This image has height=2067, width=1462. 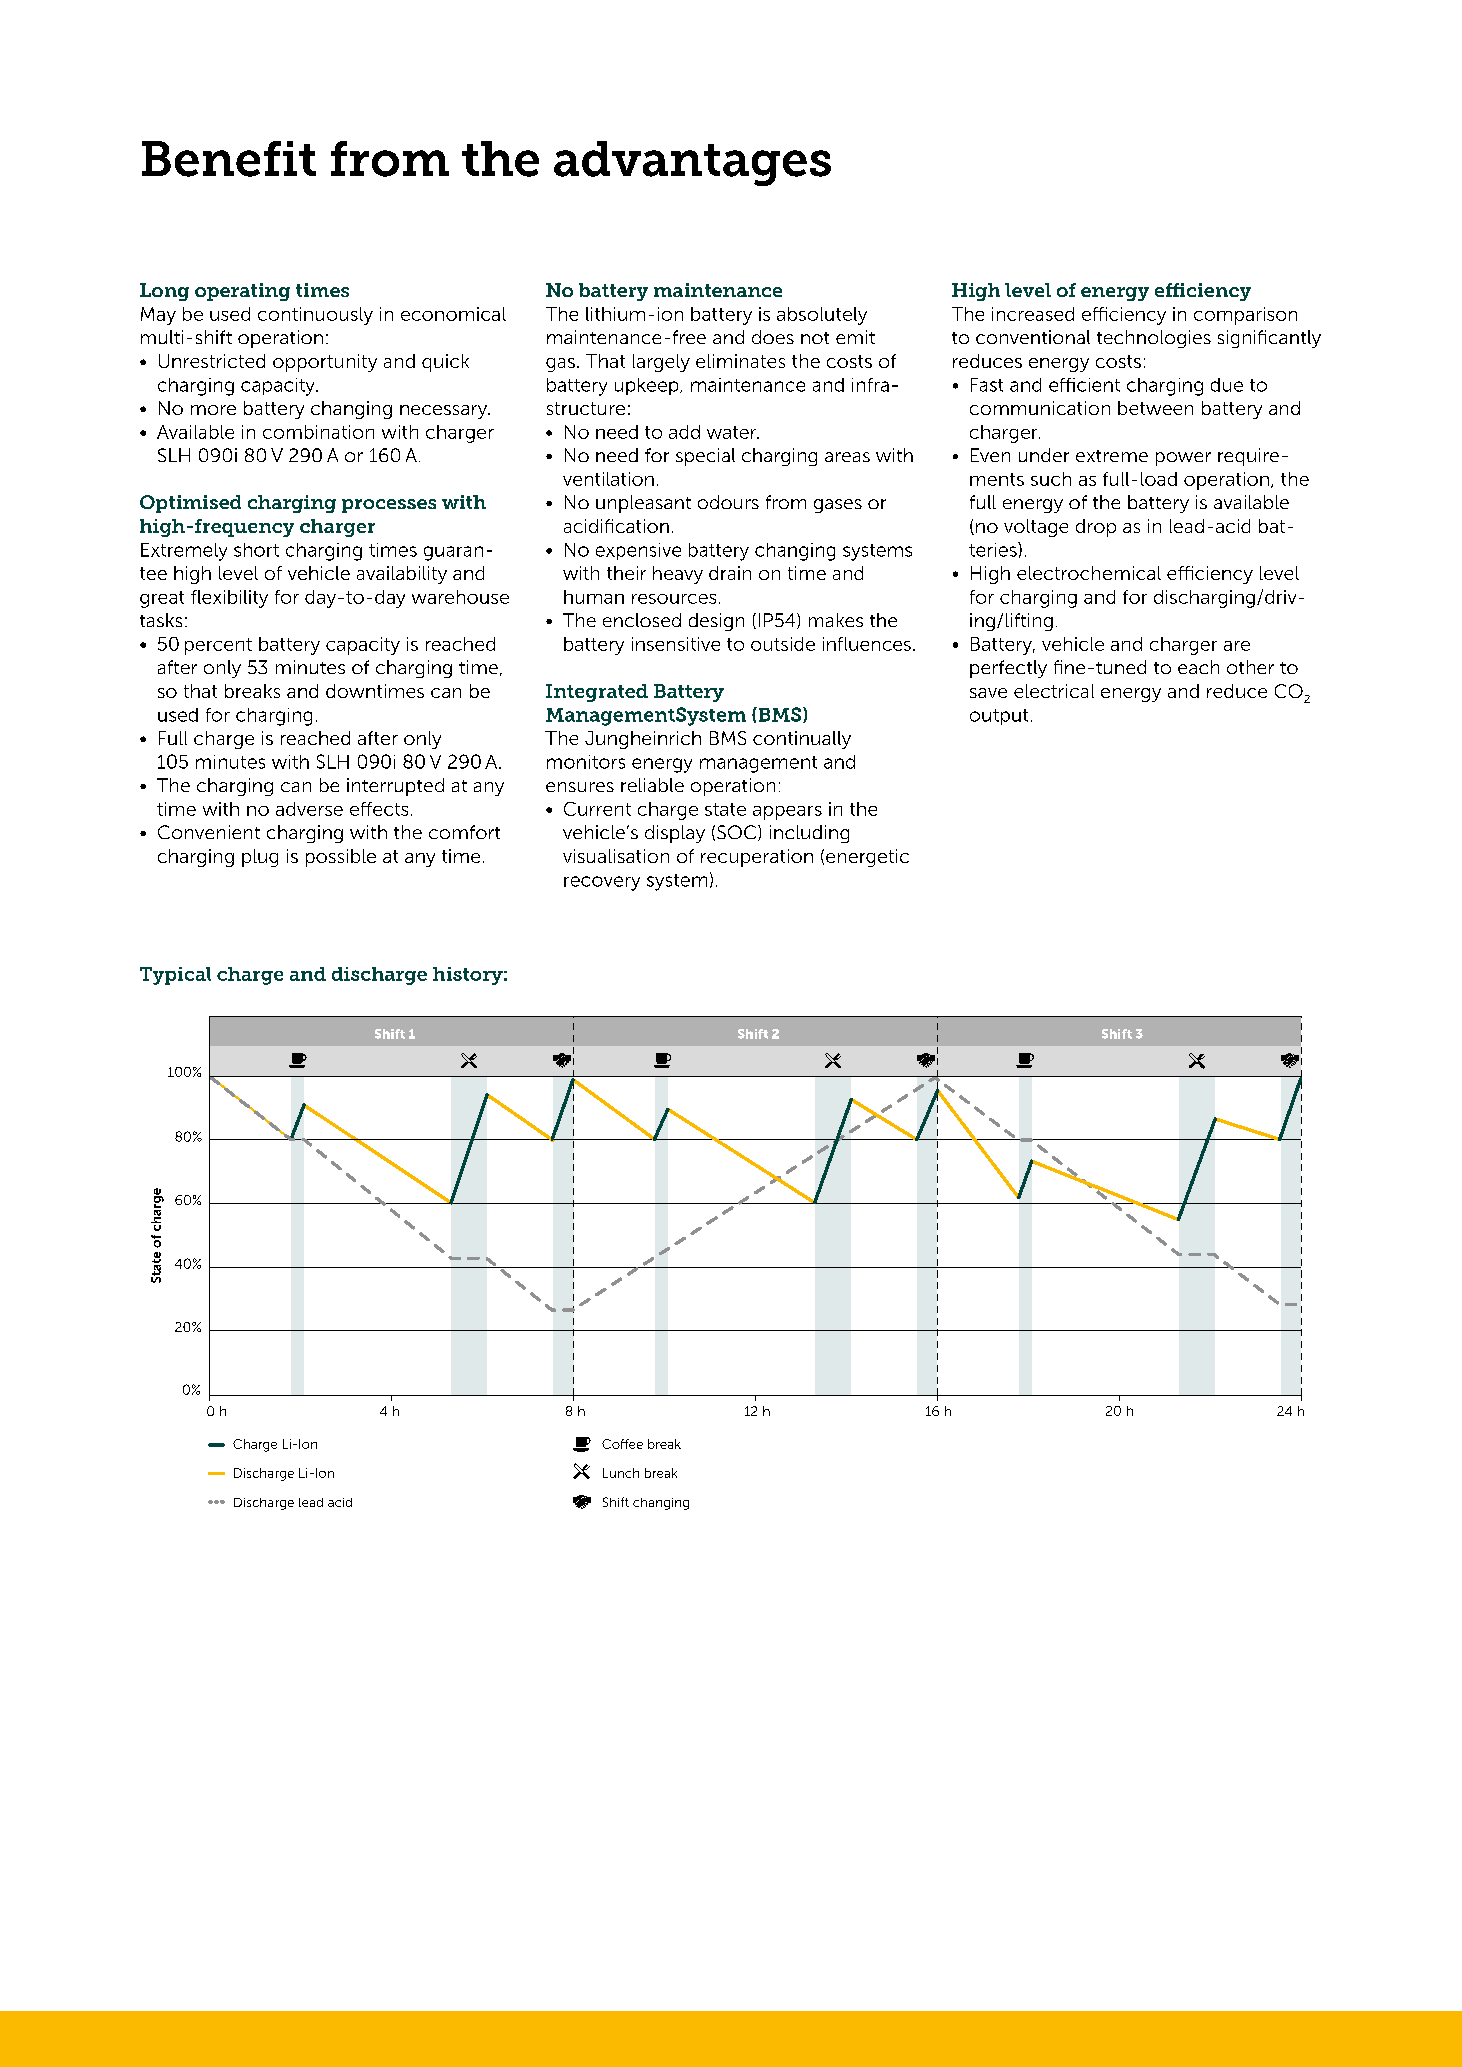 What do you see at coordinates (622, 1444) in the image?
I see `Coffee` at bounding box center [622, 1444].
